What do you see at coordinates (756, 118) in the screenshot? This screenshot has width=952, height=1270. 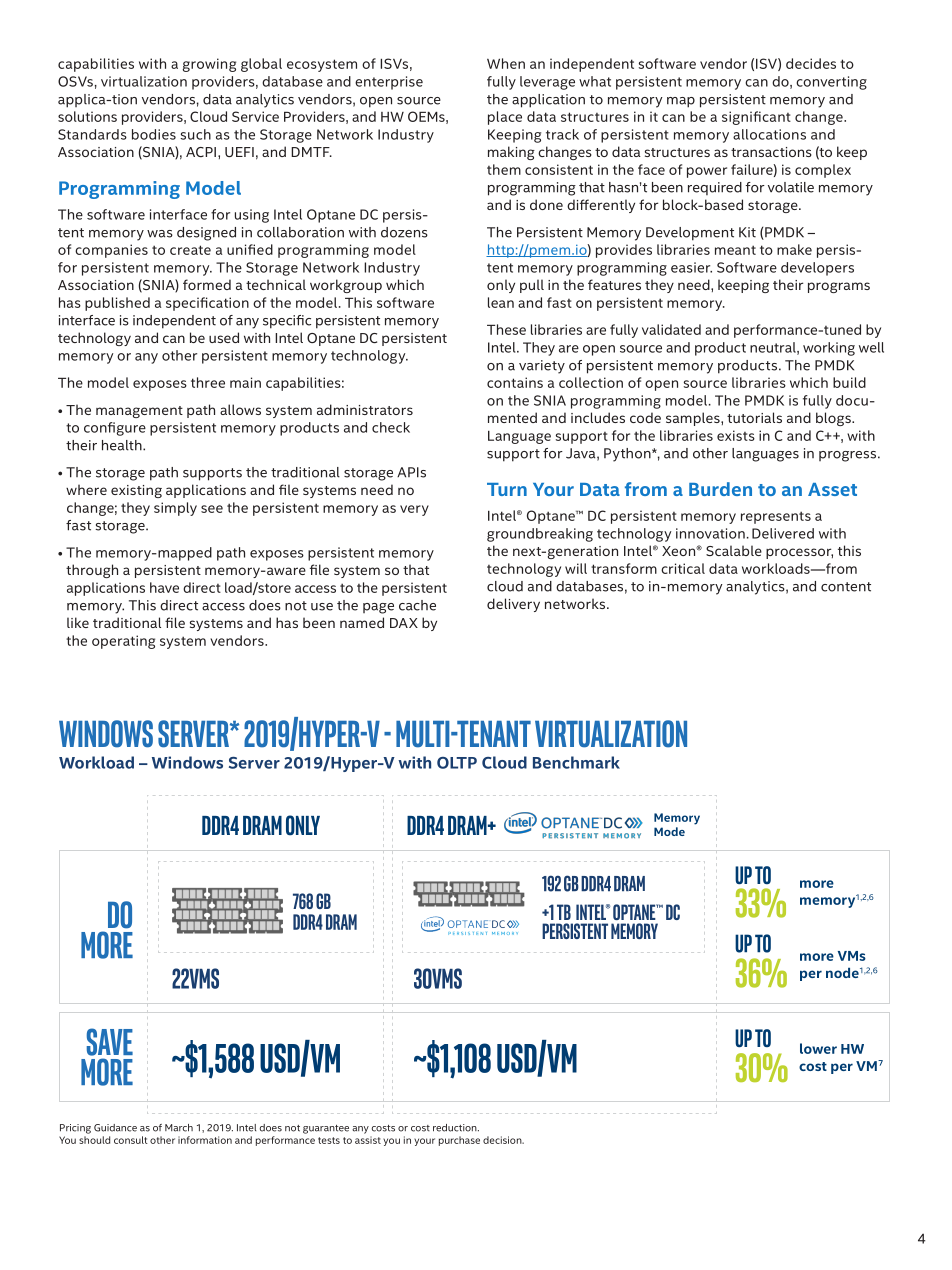 I see `significant` at bounding box center [756, 118].
